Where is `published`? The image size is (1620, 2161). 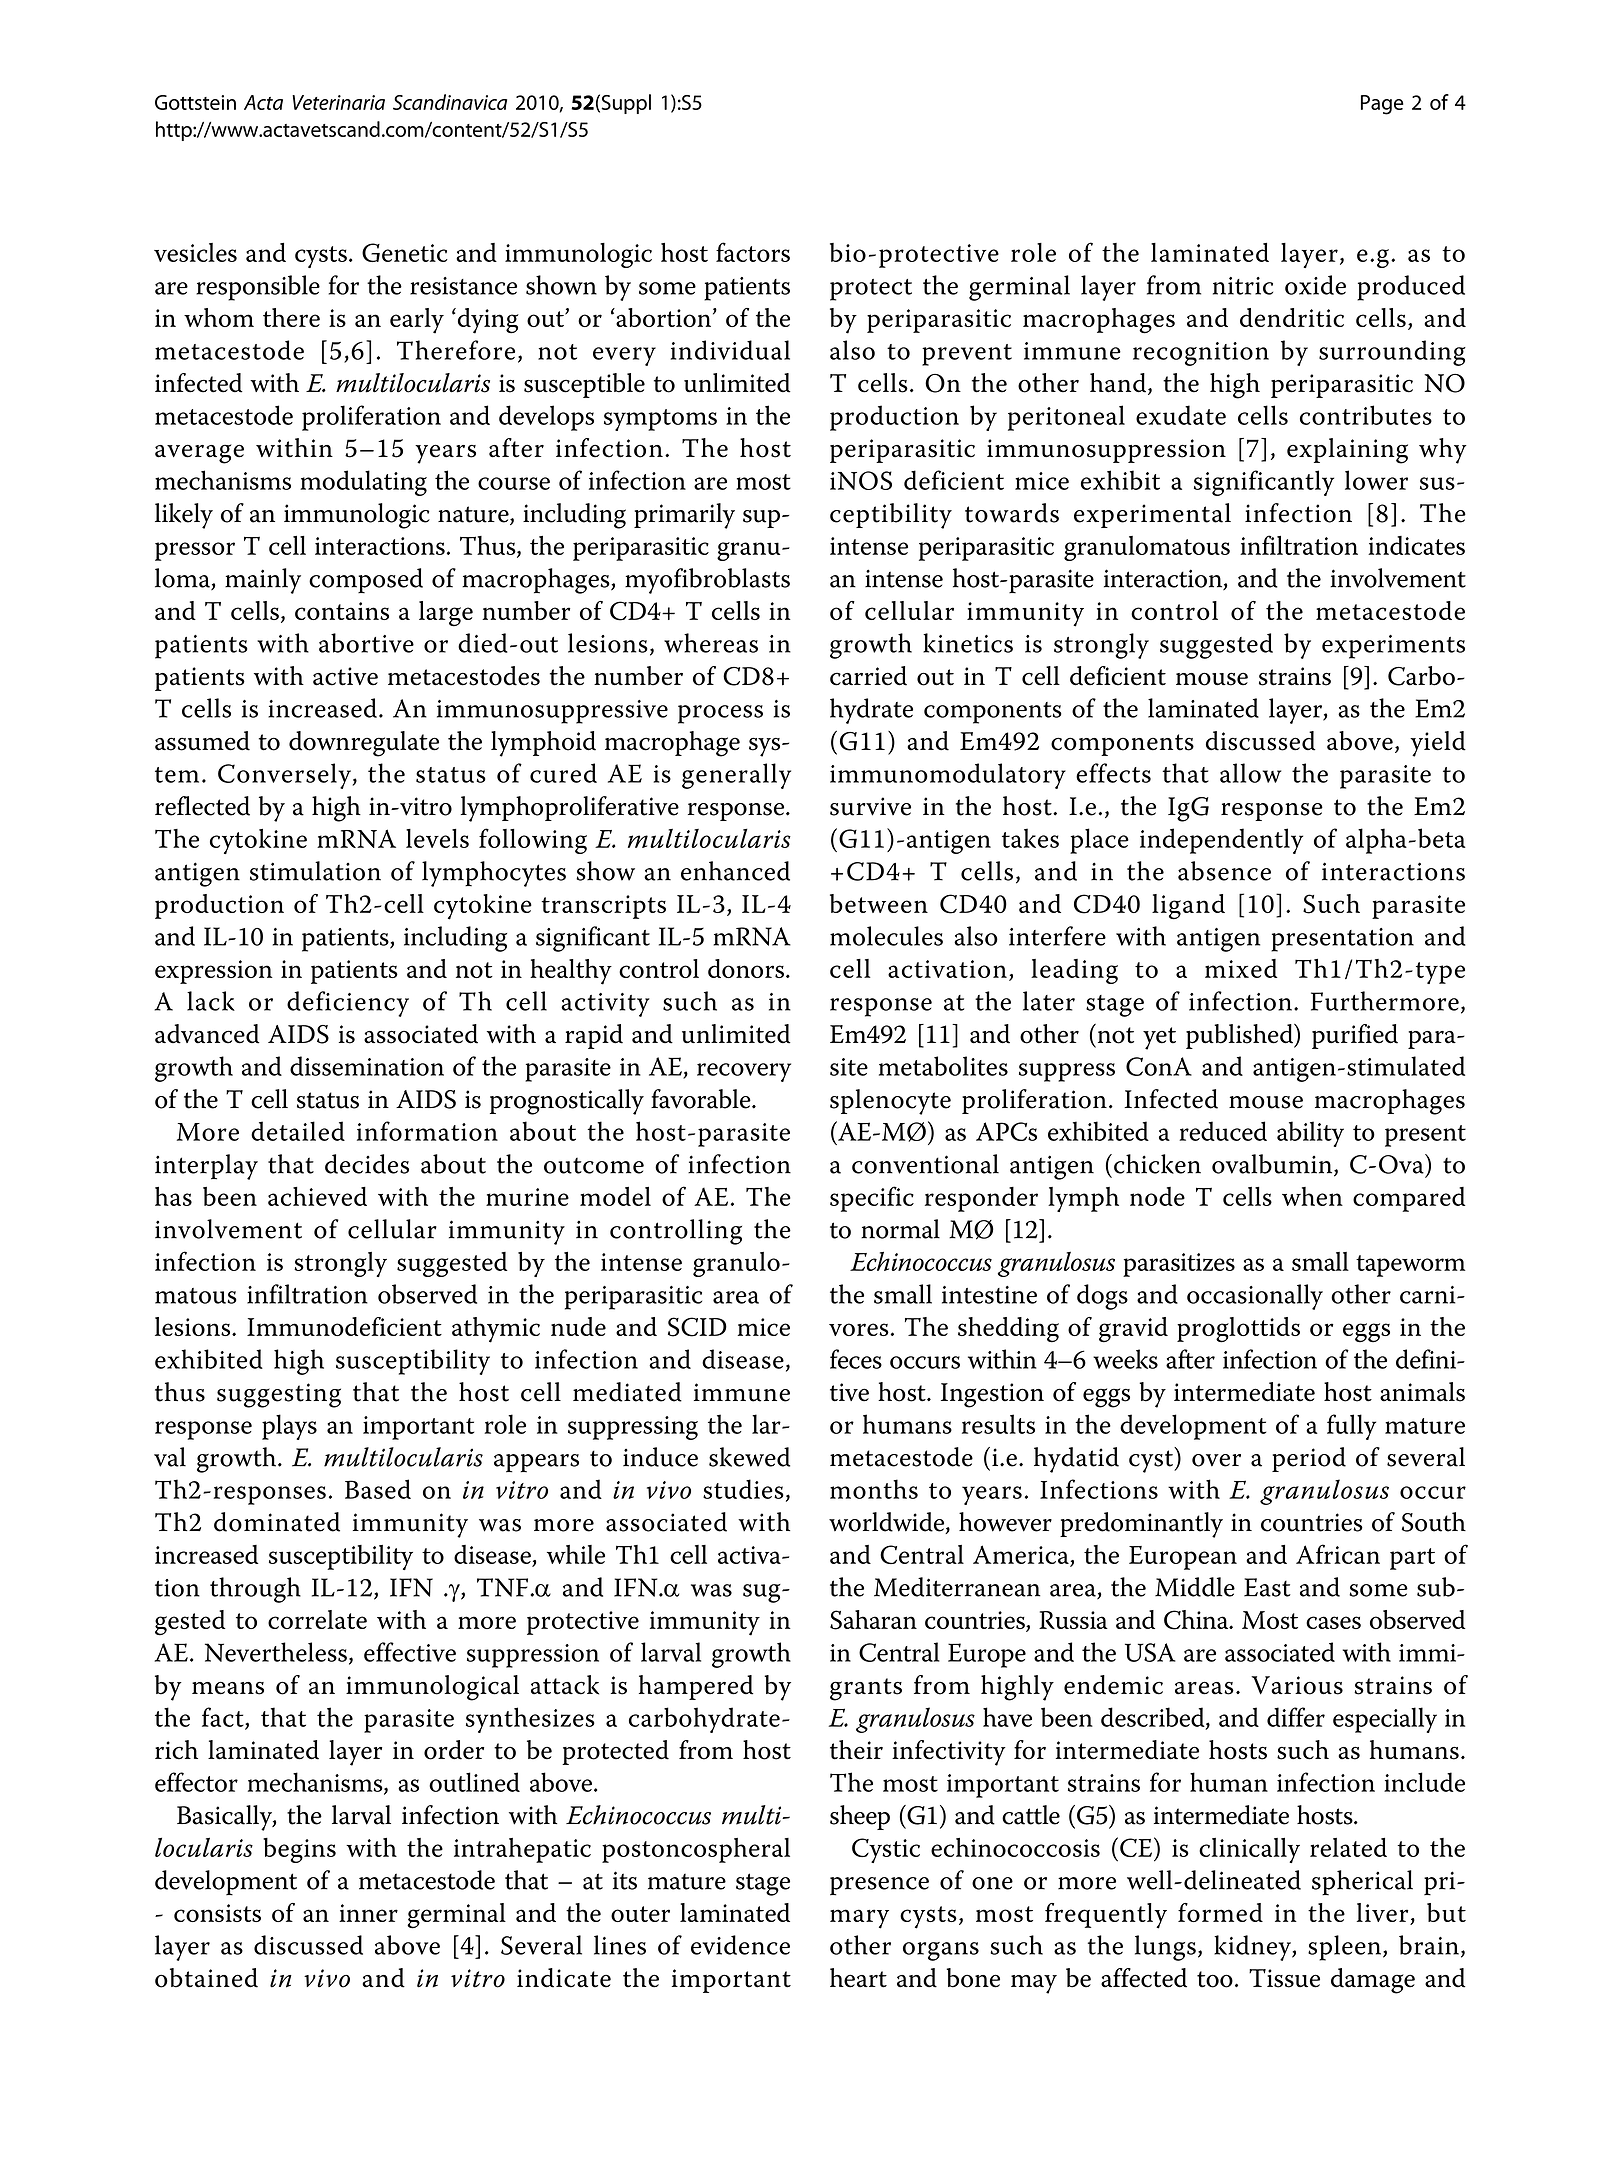 published is located at coordinates (1241, 1036).
